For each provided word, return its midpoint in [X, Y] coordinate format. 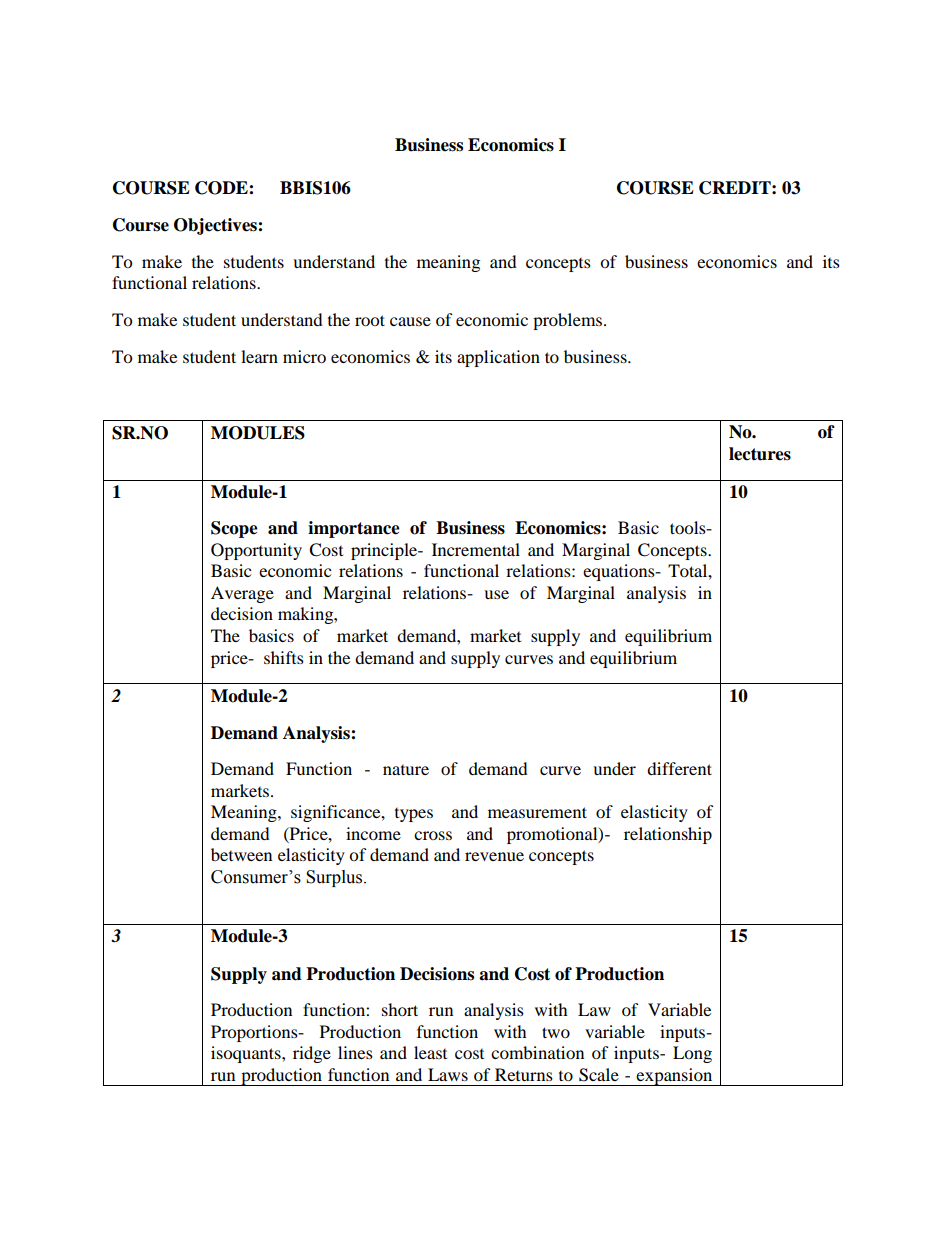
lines [355, 1052]
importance [354, 529]
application [498, 358]
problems [569, 321]
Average [242, 594]
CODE [222, 188]
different [679, 768]
